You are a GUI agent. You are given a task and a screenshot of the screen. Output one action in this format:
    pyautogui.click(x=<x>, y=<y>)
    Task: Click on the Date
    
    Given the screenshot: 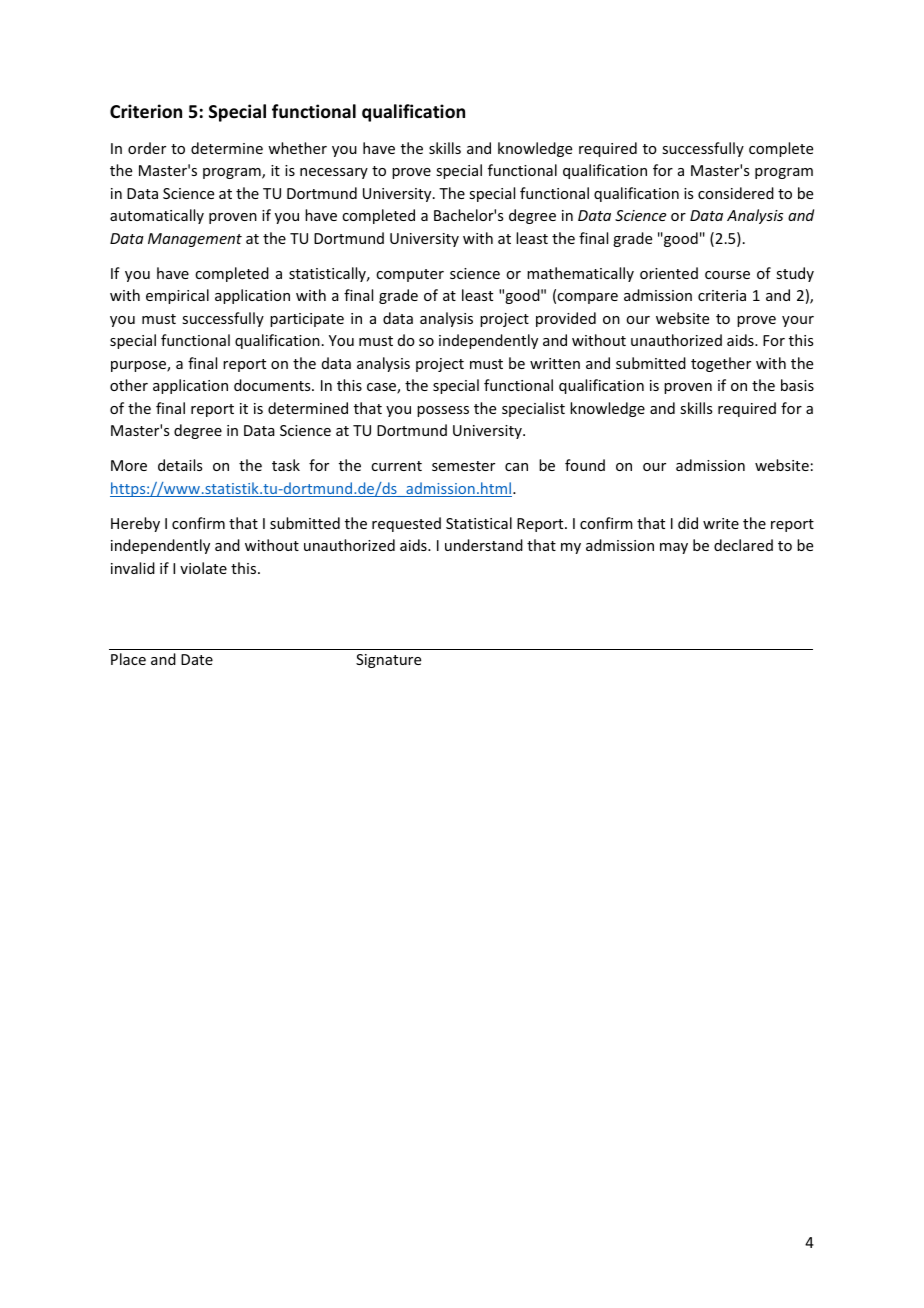 What is the action you would take?
    pyautogui.click(x=197, y=659)
